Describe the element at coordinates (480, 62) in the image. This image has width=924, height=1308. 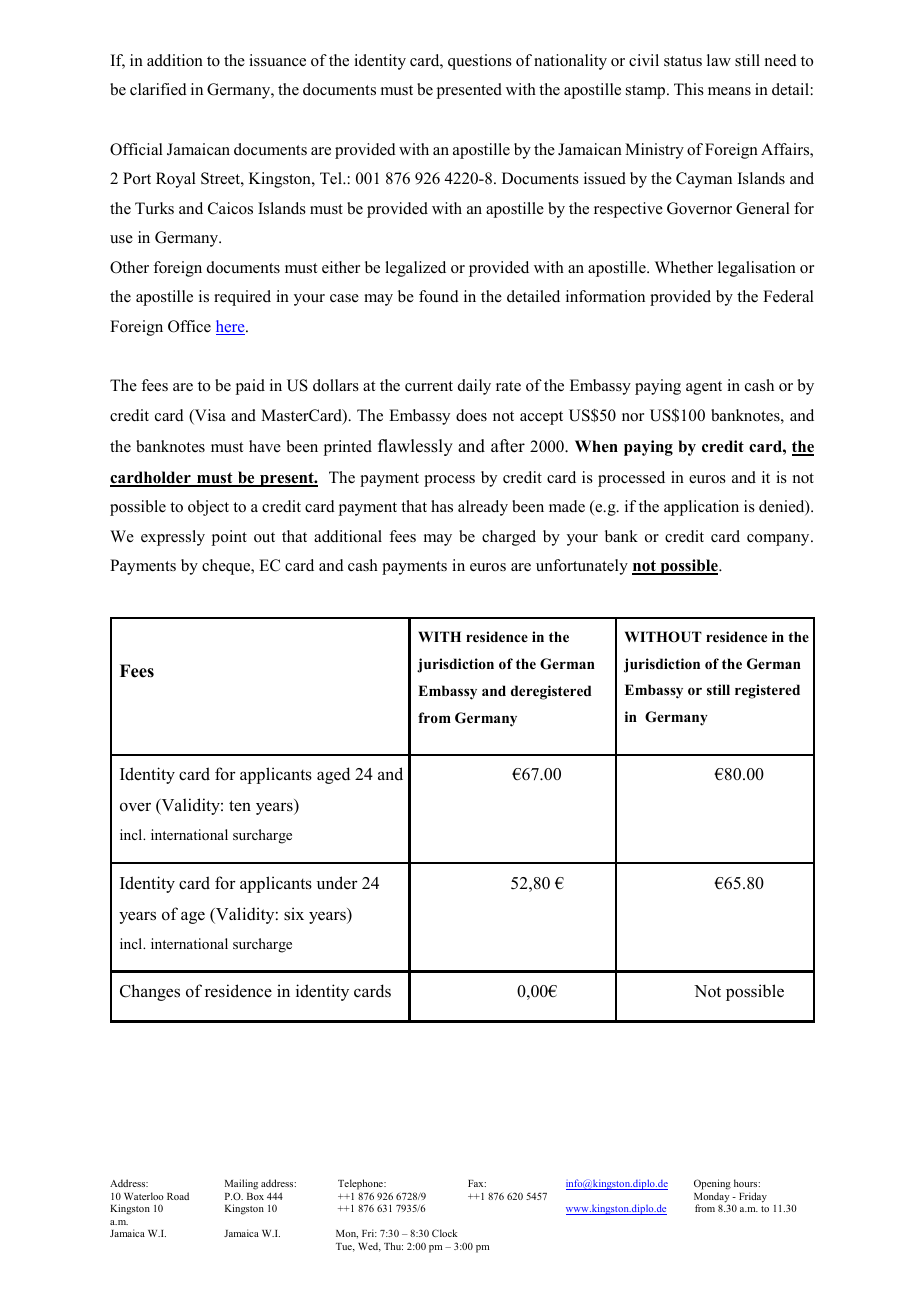
I see `questions` at that location.
